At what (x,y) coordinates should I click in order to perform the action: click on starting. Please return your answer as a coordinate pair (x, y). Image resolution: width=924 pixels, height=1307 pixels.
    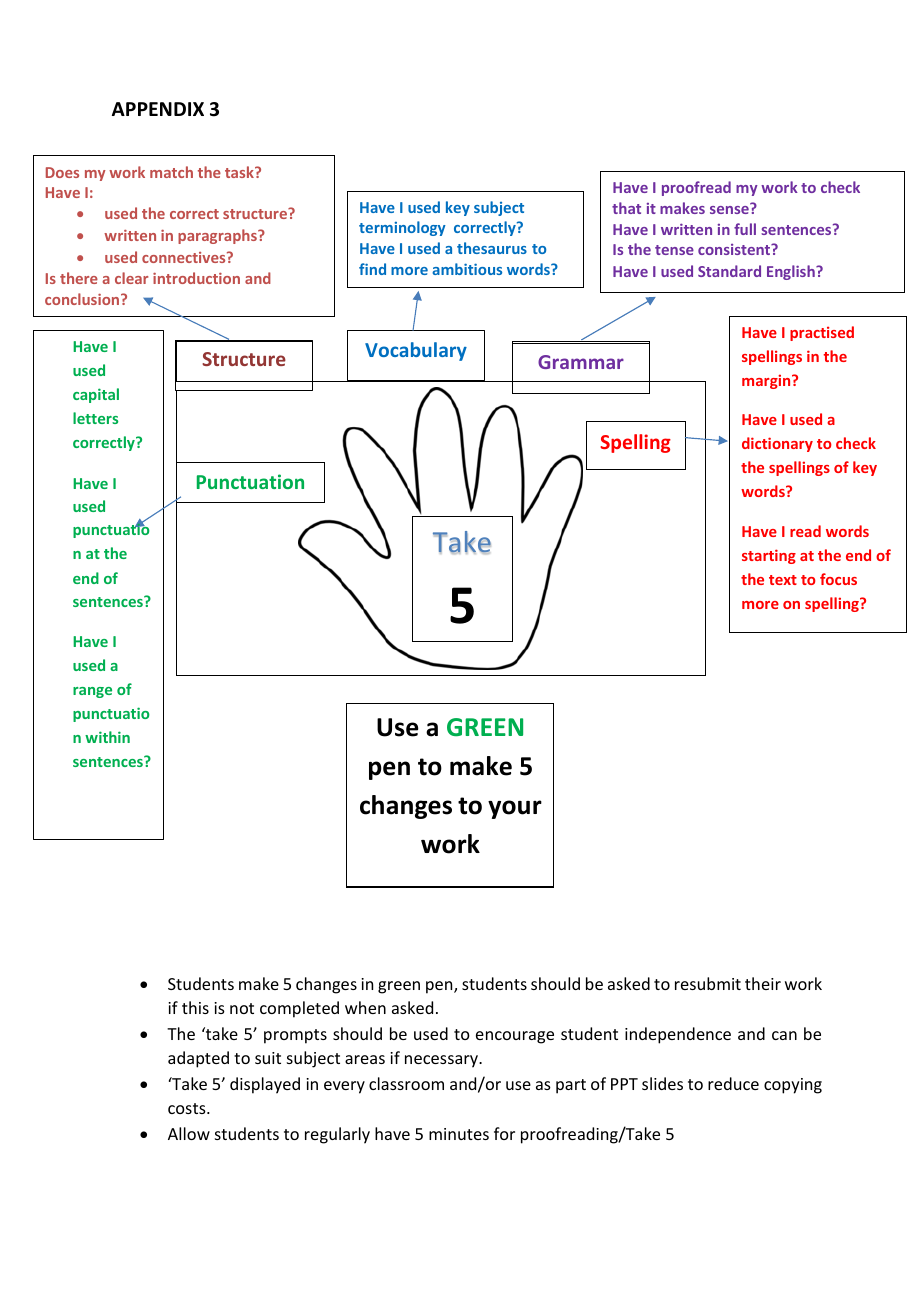
    Looking at the image, I should click on (769, 556).
